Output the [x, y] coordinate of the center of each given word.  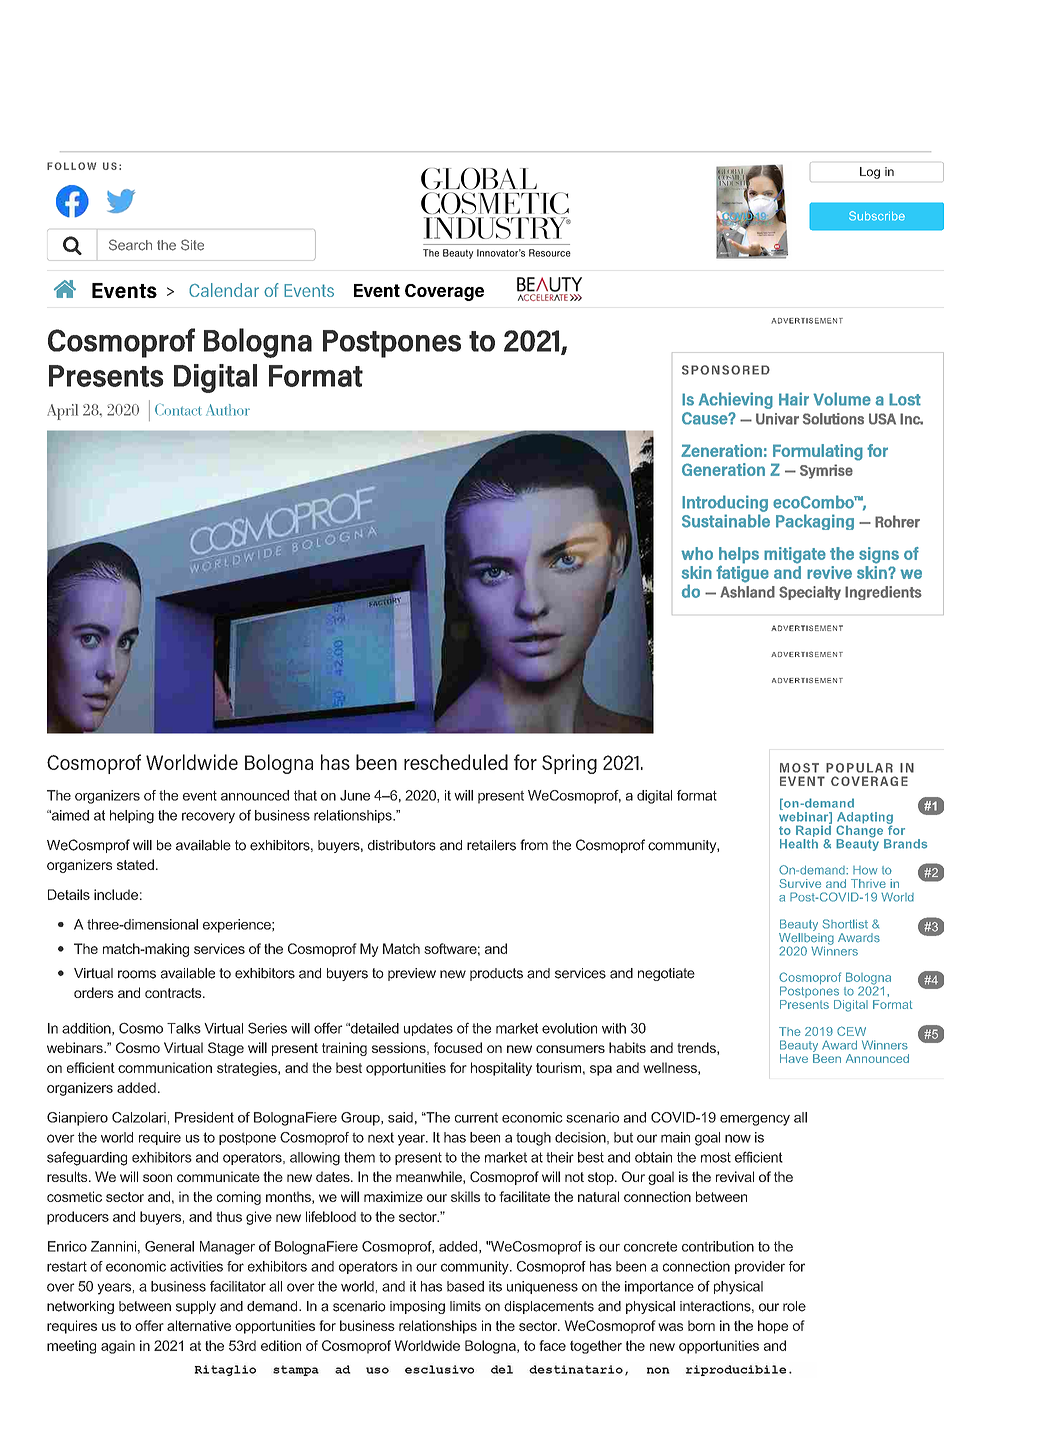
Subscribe [877, 216]
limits [465, 1306]
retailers [491, 845]
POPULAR [859, 768]
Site [192, 245]
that [305, 795]
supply [196, 1307]
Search [130, 245]
